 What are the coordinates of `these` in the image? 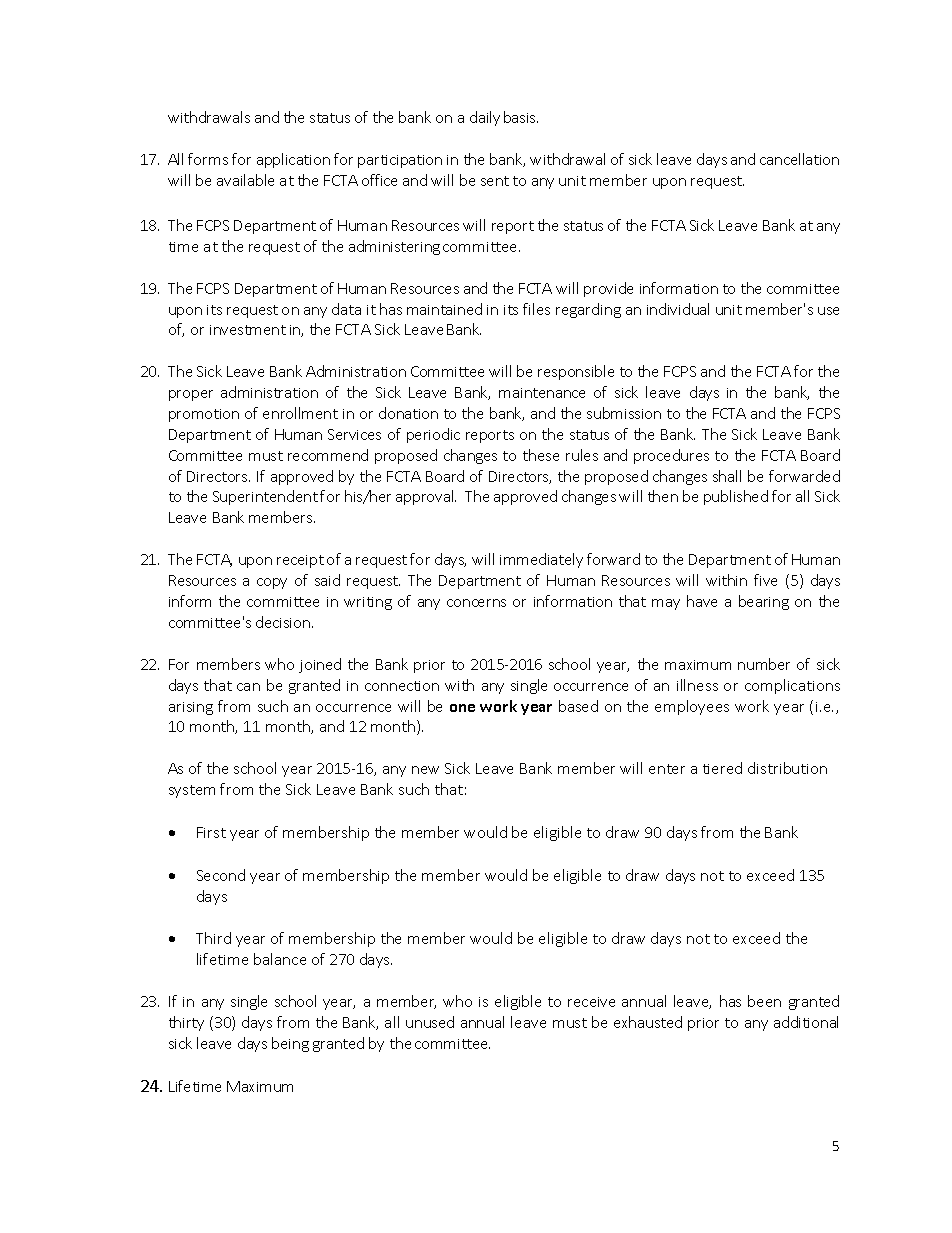 It's located at (541, 455).
